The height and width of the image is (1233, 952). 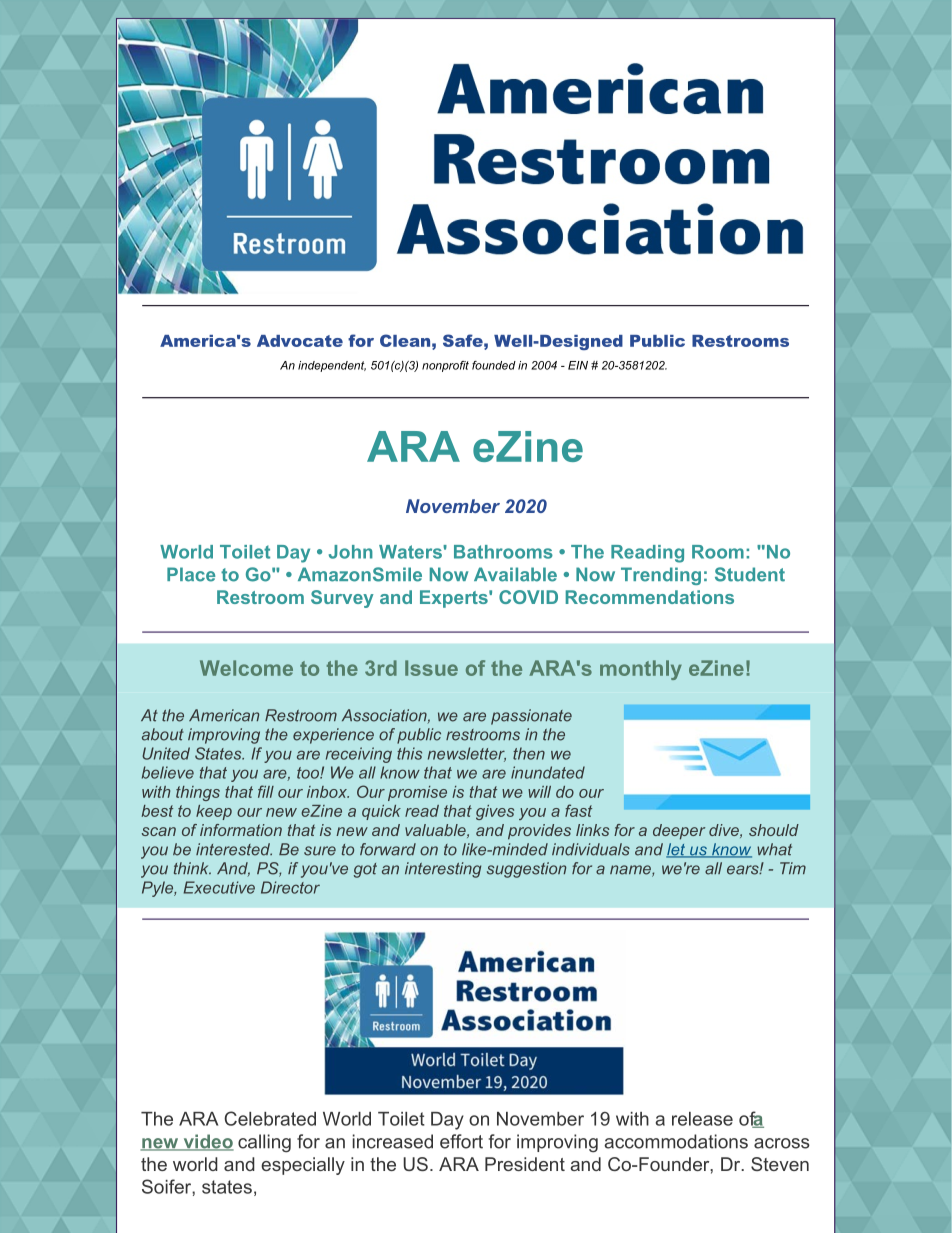 I want to click on Student, so click(x=750, y=574).
